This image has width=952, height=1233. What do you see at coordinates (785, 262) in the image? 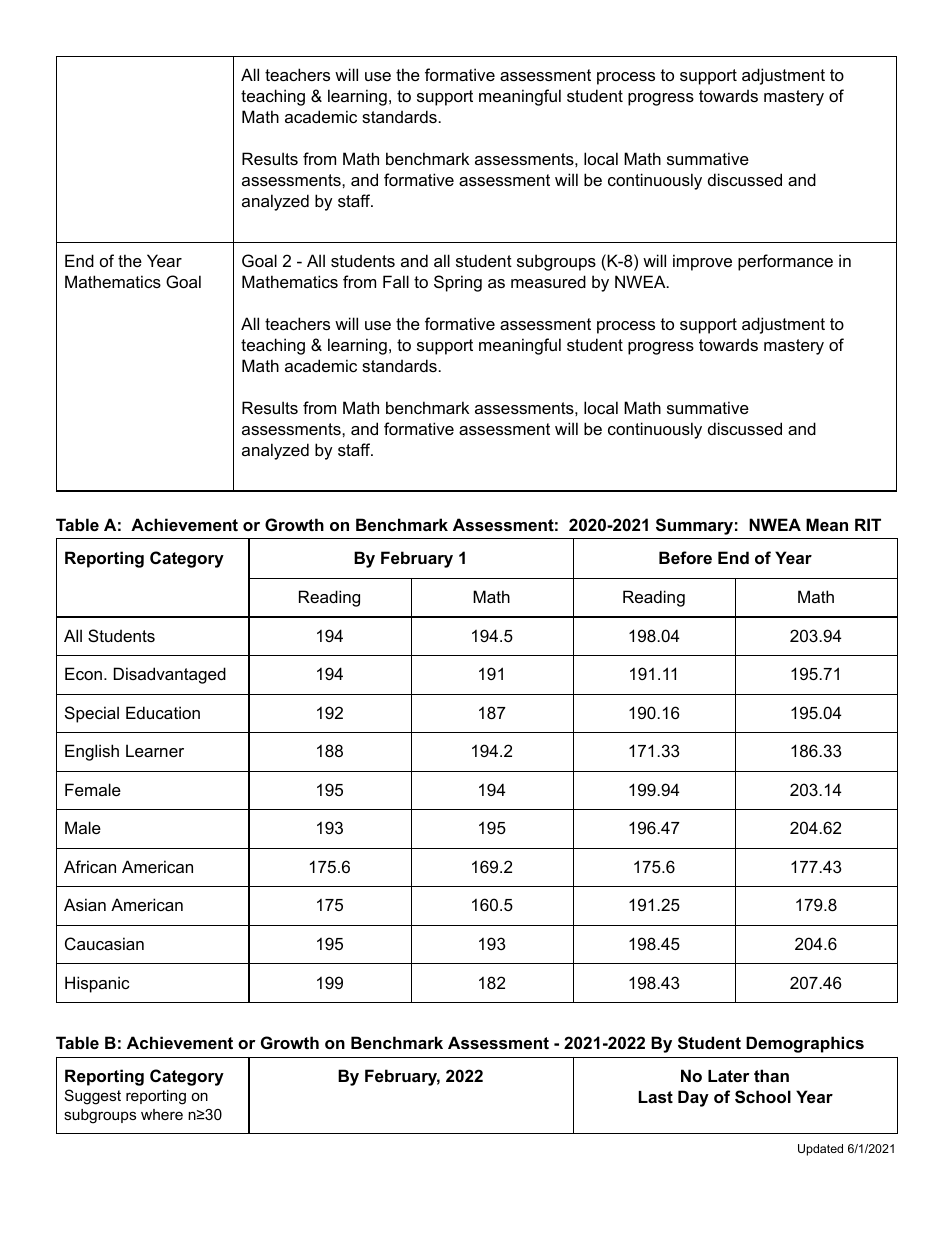
I see `performance` at bounding box center [785, 262].
